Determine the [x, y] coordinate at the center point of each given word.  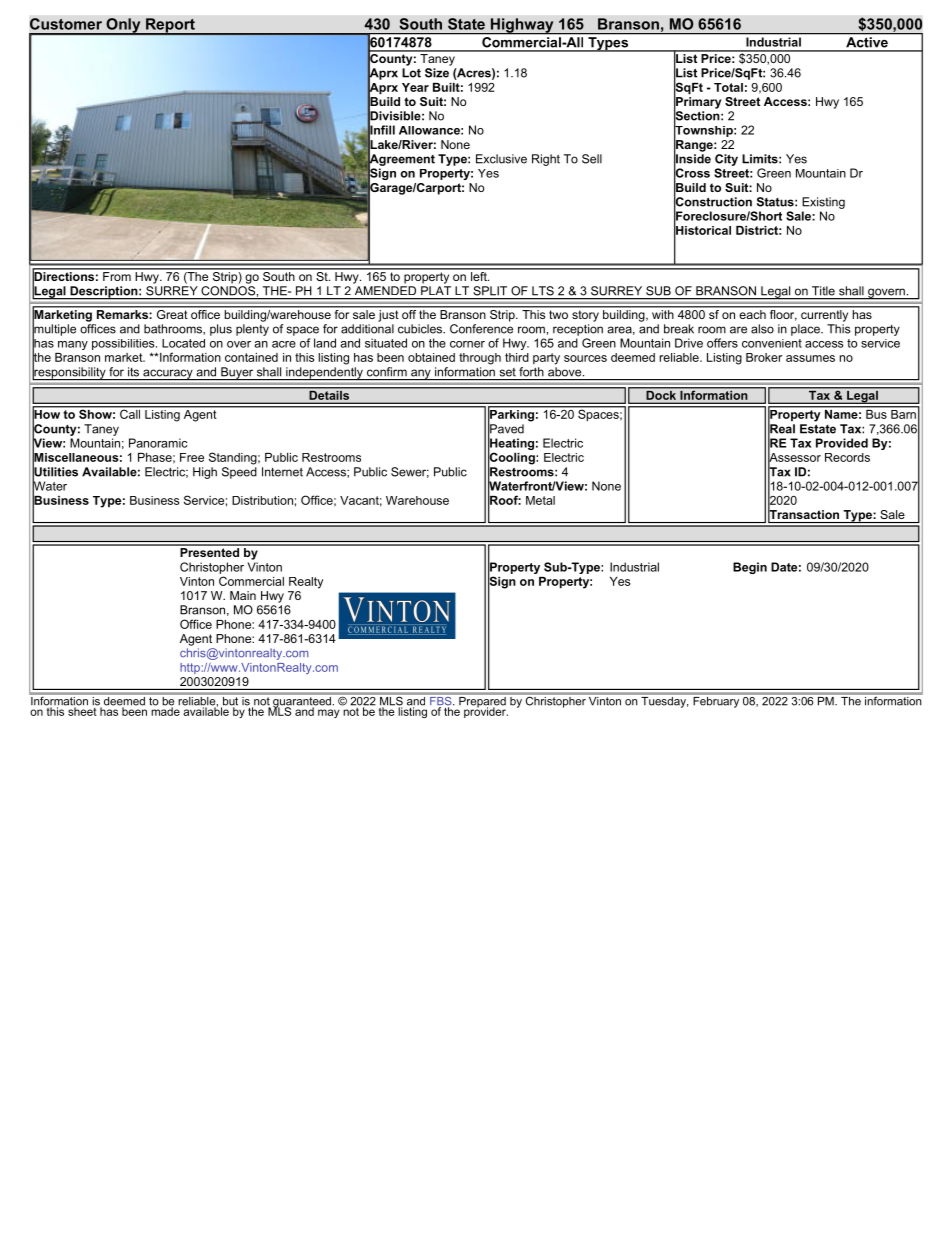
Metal [540, 500]
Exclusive [501, 159]
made [165, 710]
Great [172, 313]
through [480, 359]
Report [170, 26]
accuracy [168, 375]
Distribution [262, 500]
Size [437, 73]
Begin [750, 568]
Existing [823, 203]
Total [728, 87]
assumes [810, 358]
